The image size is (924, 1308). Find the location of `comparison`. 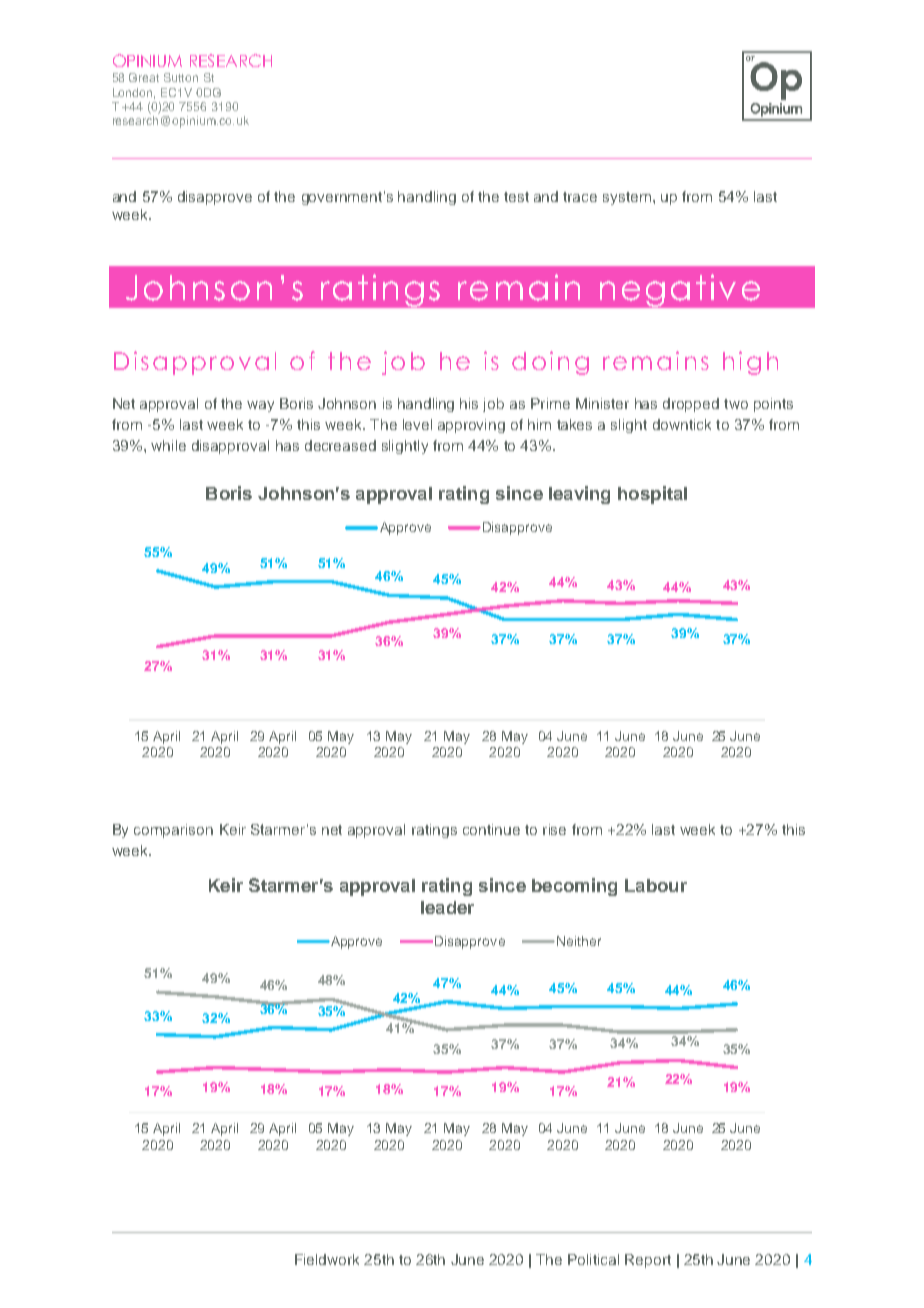

comparison is located at coordinates (173, 831).
